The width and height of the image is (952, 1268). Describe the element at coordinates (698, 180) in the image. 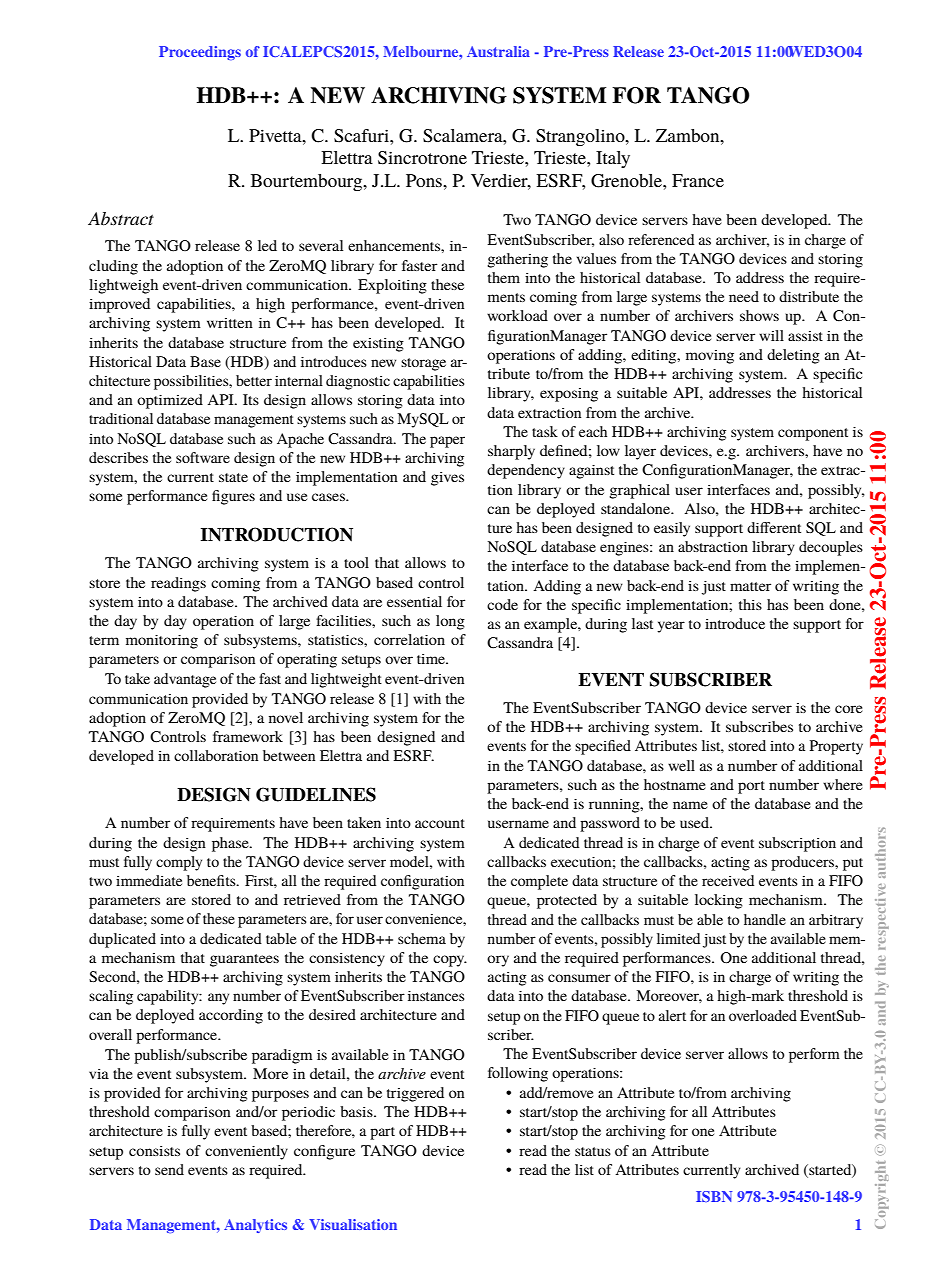

I see `France` at that location.
